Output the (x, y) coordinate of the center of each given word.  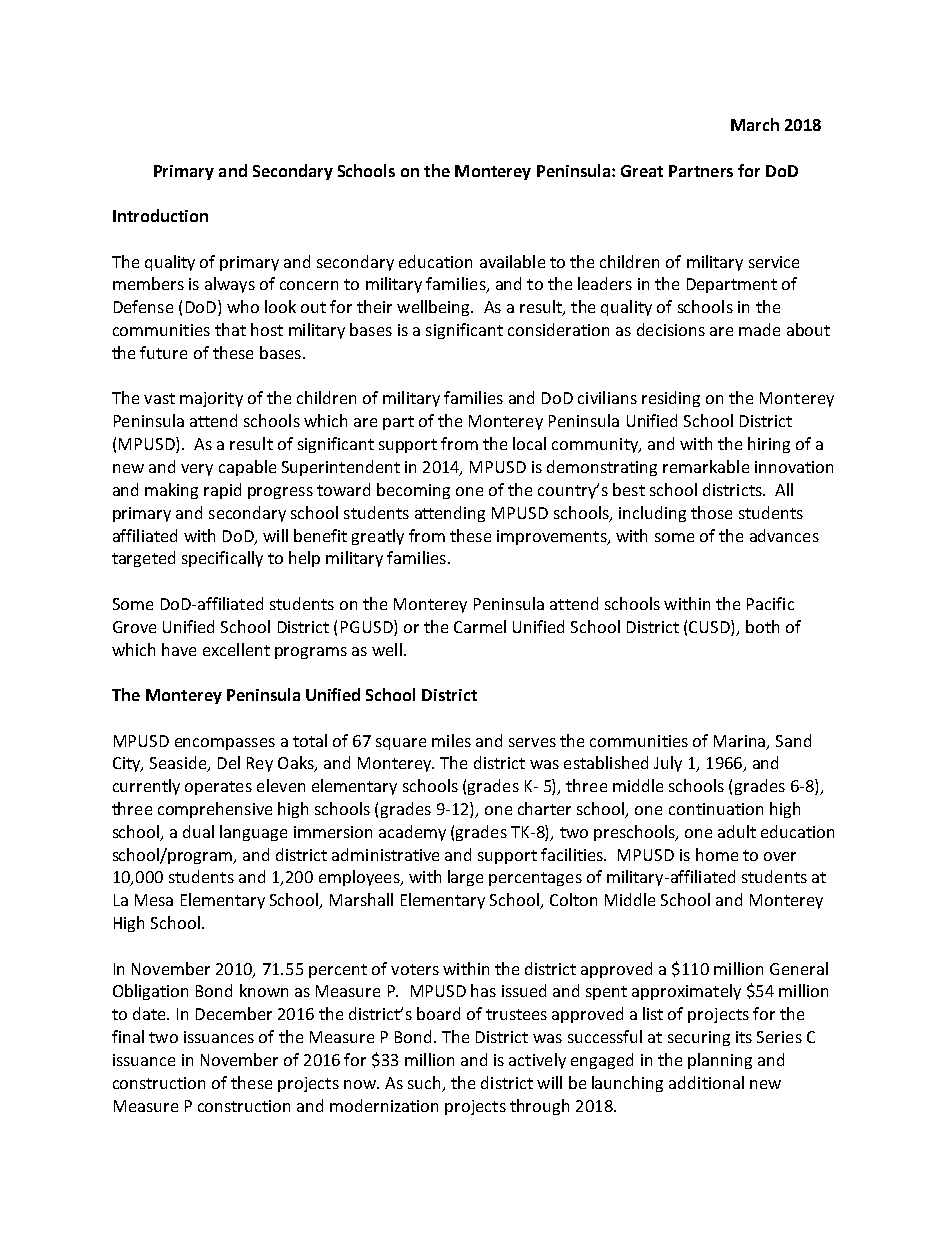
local (529, 443)
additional (706, 1082)
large (465, 878)
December (234, 1013)
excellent (236, 649)
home (717, 854)
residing (671, 399)
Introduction (160, 215)
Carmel (480, 626)
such (424, 1082)
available (512, 261)
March (755, 124)
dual (198, 831)
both (762, 626)
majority (211, 399)
